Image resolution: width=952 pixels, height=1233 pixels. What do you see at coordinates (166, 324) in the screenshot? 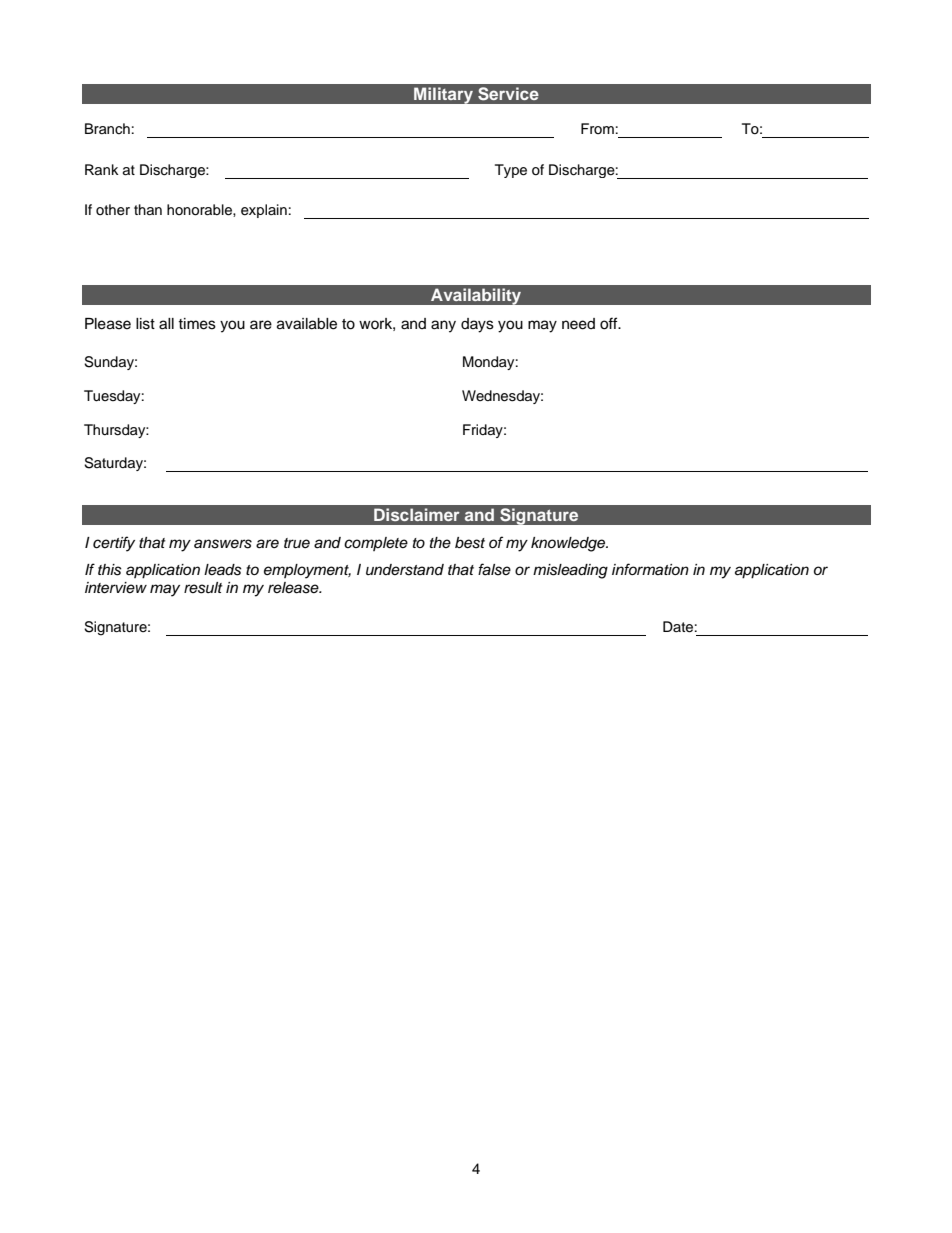
I see `all` at bounding box center [166, 324].
